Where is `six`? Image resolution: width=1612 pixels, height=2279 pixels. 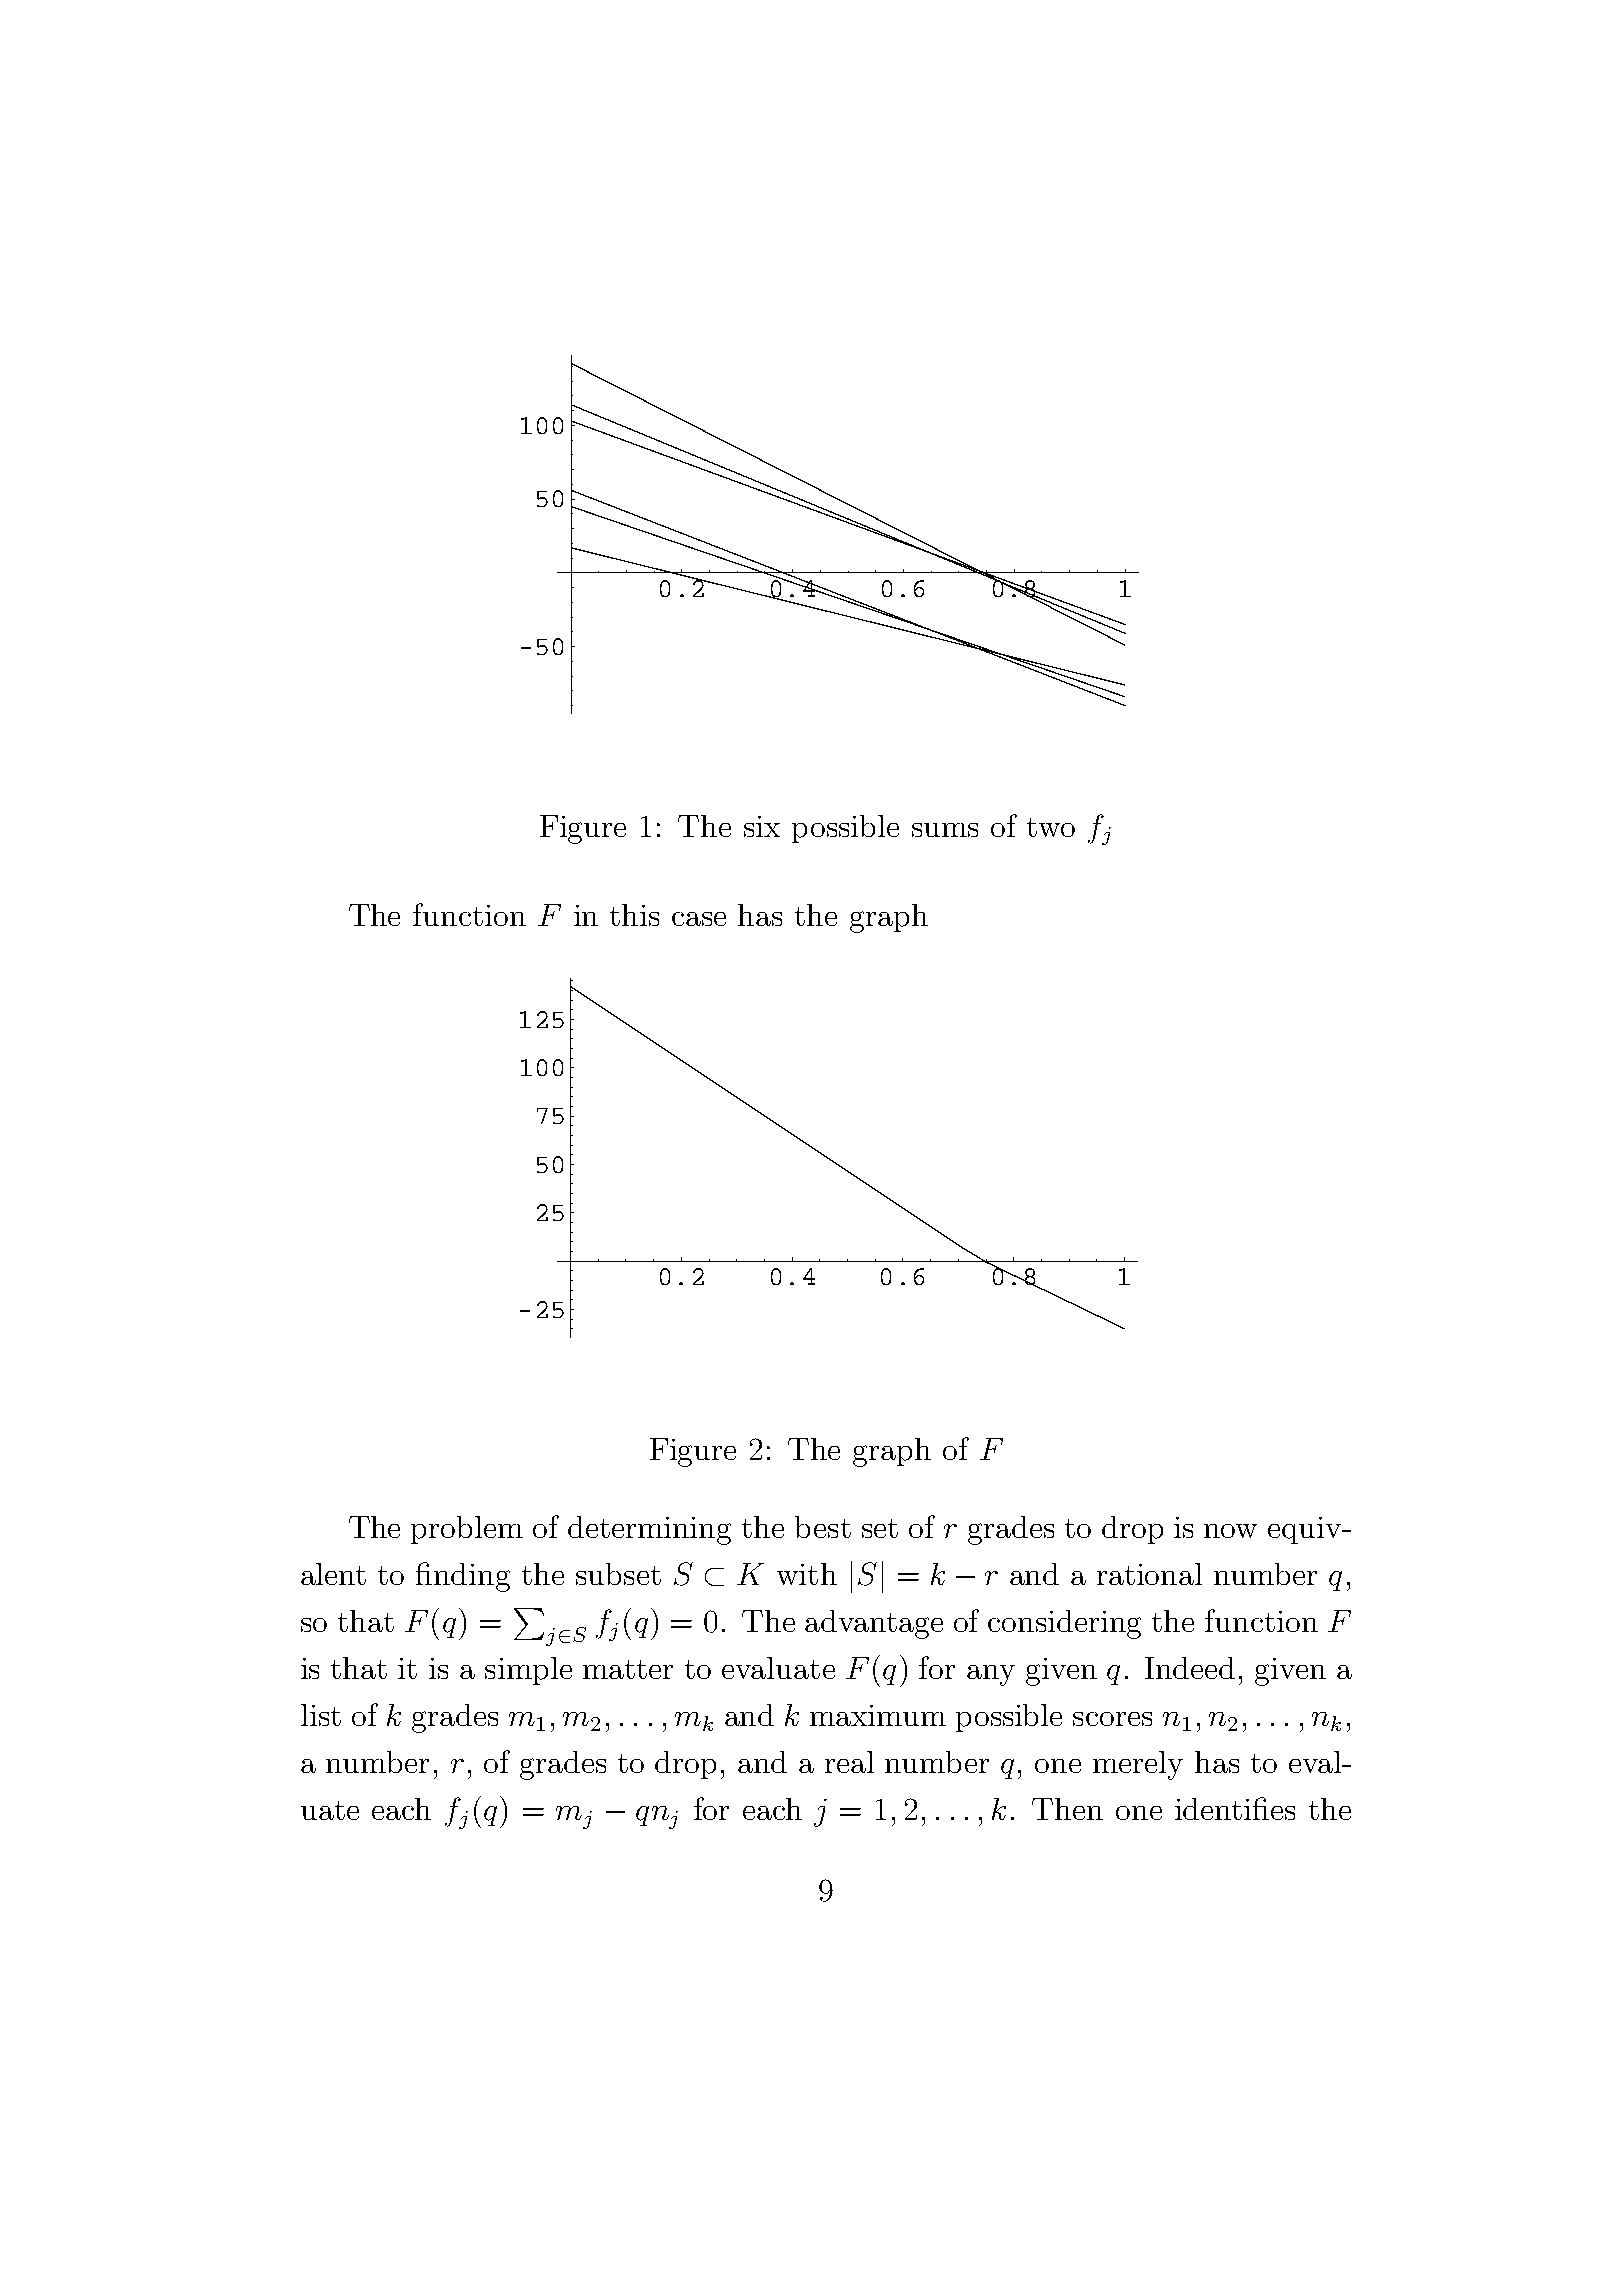
six is located at coordinates (762, 826).
